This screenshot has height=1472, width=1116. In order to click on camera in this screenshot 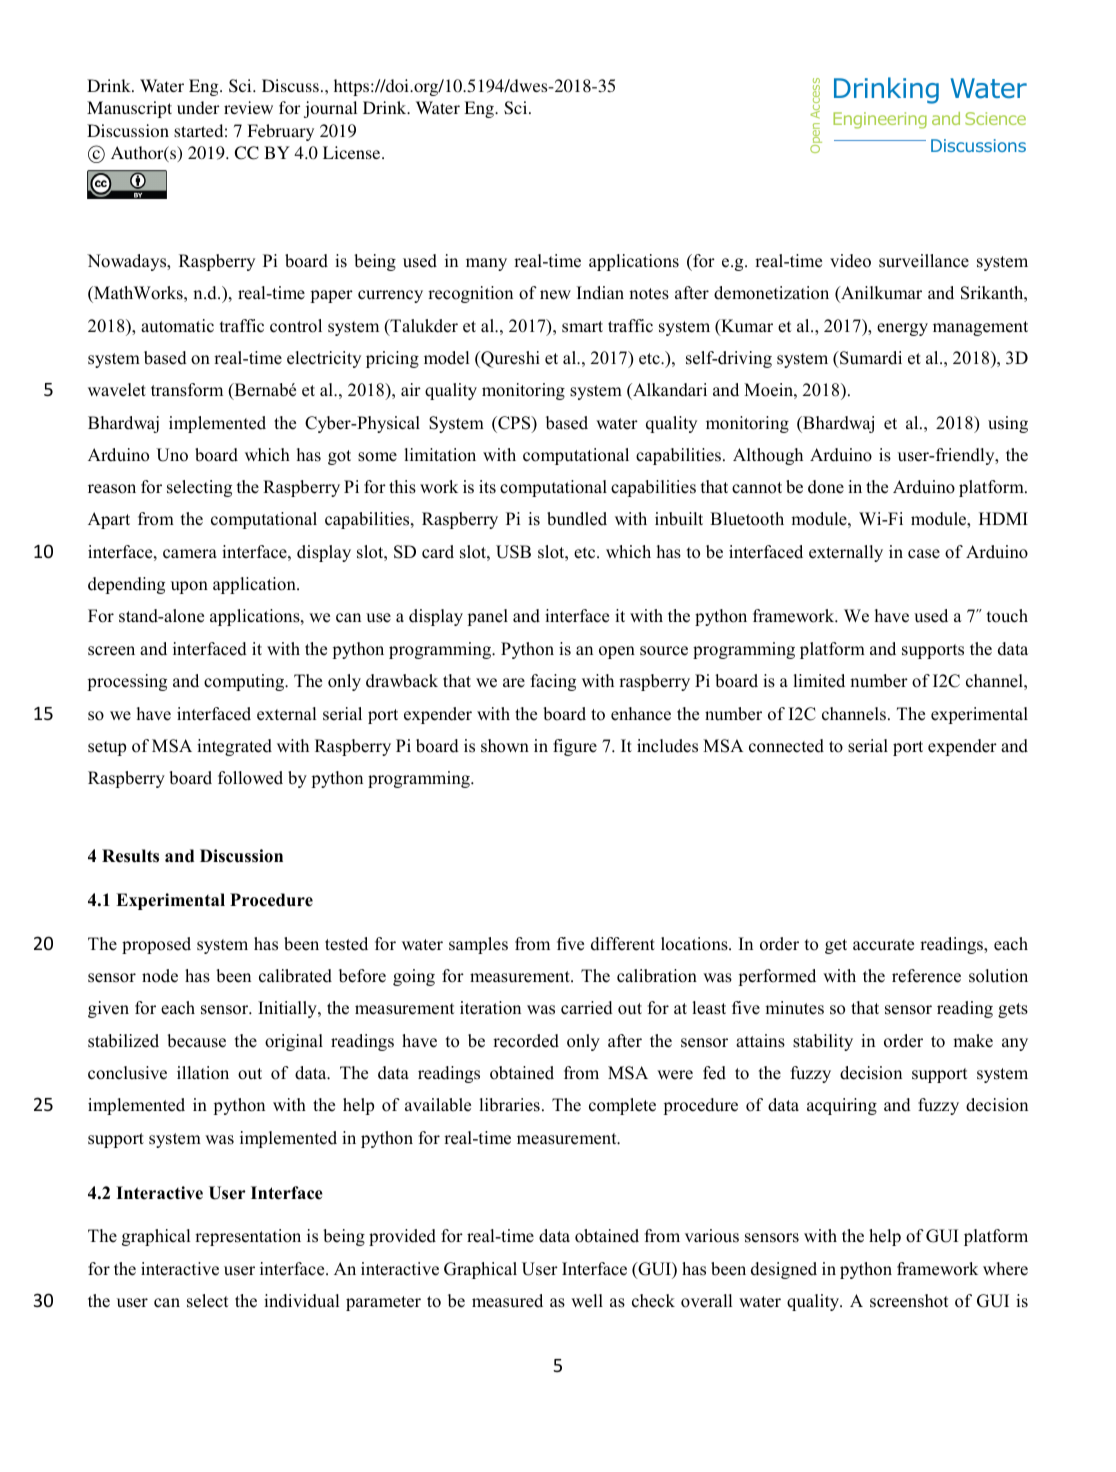, I will do `click(190, 554)`.
